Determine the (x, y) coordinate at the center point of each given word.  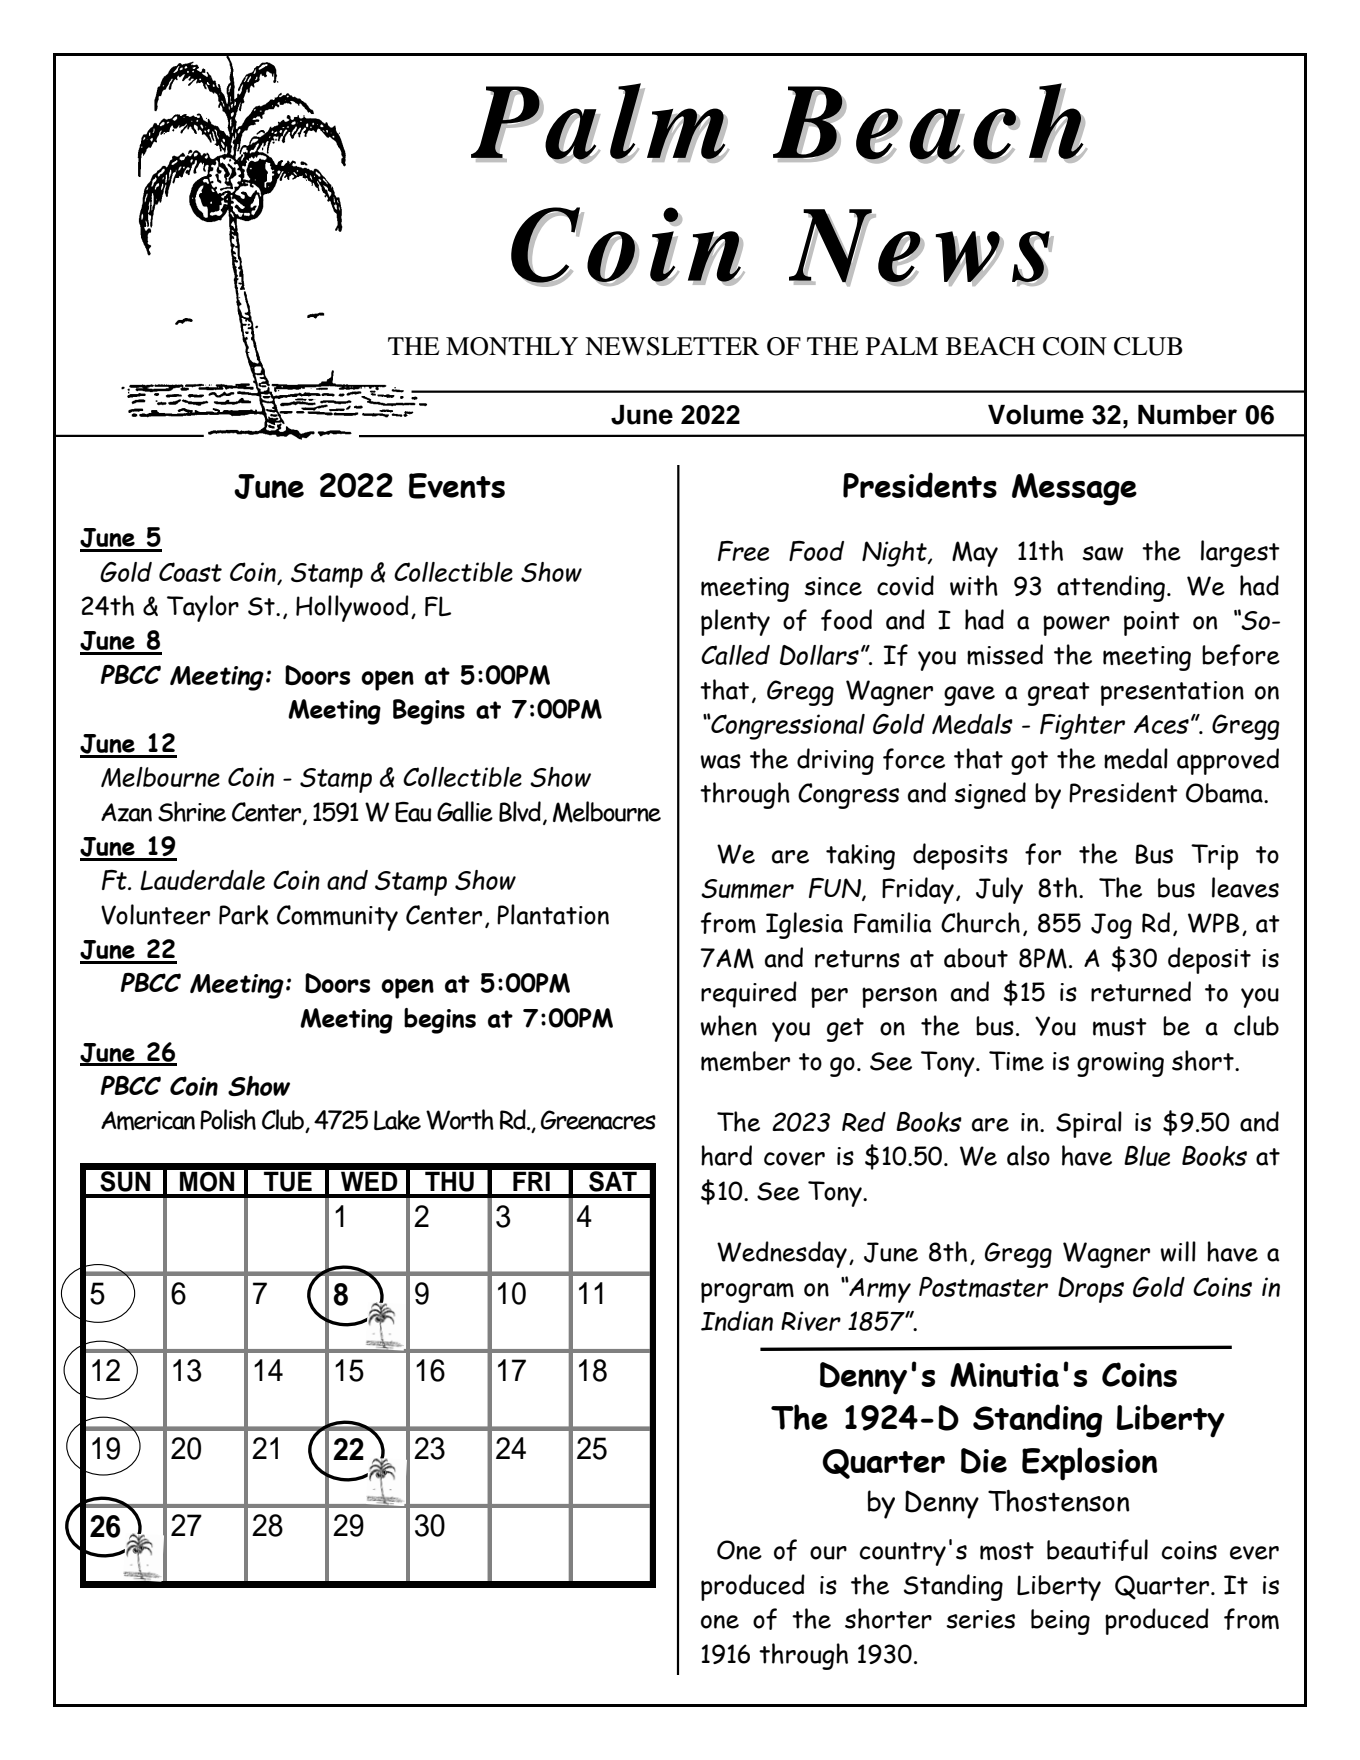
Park (244, 915)
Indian (737, 1321)
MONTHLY (512, 346)
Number (1187, 415)
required (749, 994)
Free (743, 551)
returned (1141, 991)
